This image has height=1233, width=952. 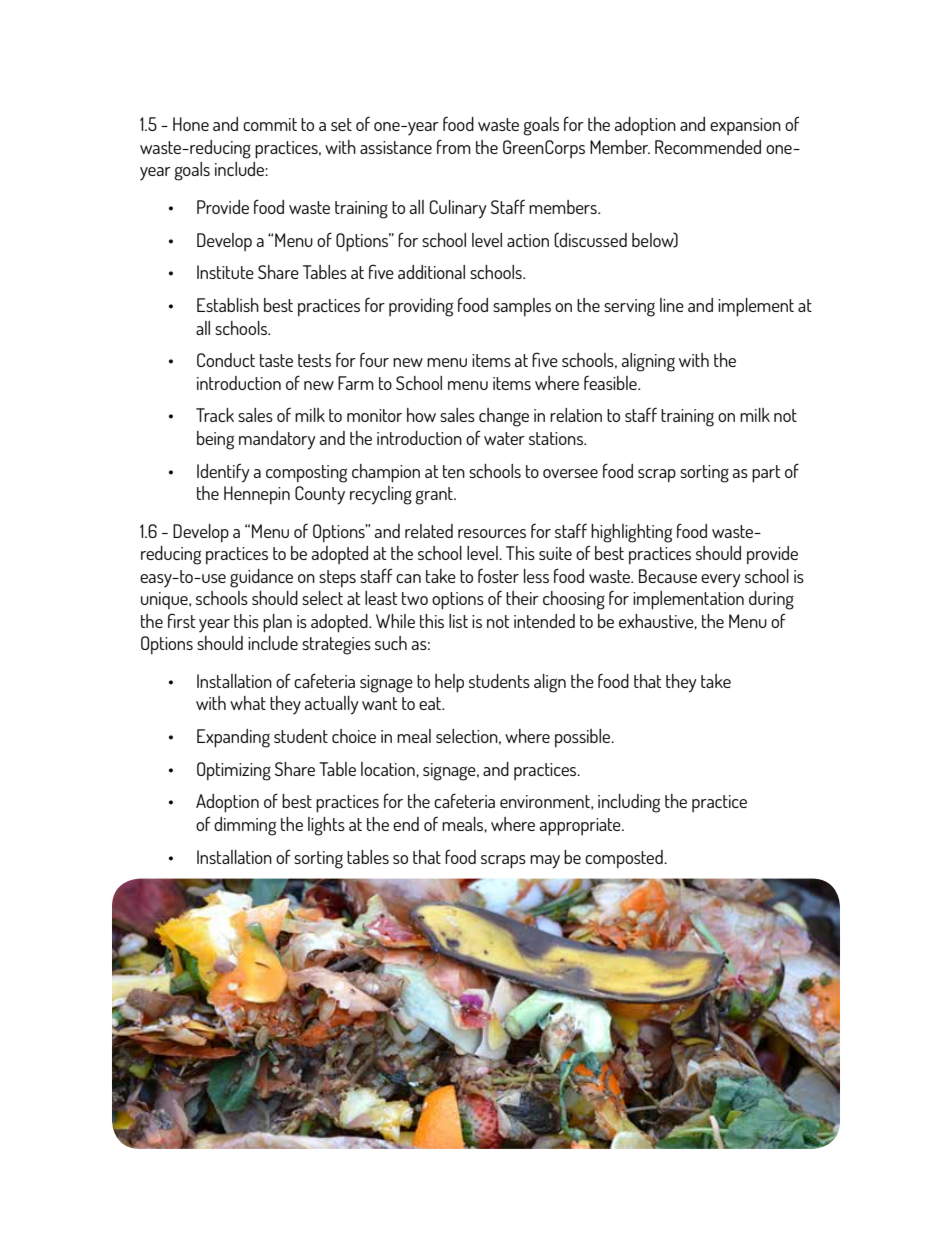 What do you see at coordinates (708, 147) in the image?
I see `Recommended` at bounding box center [708, 147].
